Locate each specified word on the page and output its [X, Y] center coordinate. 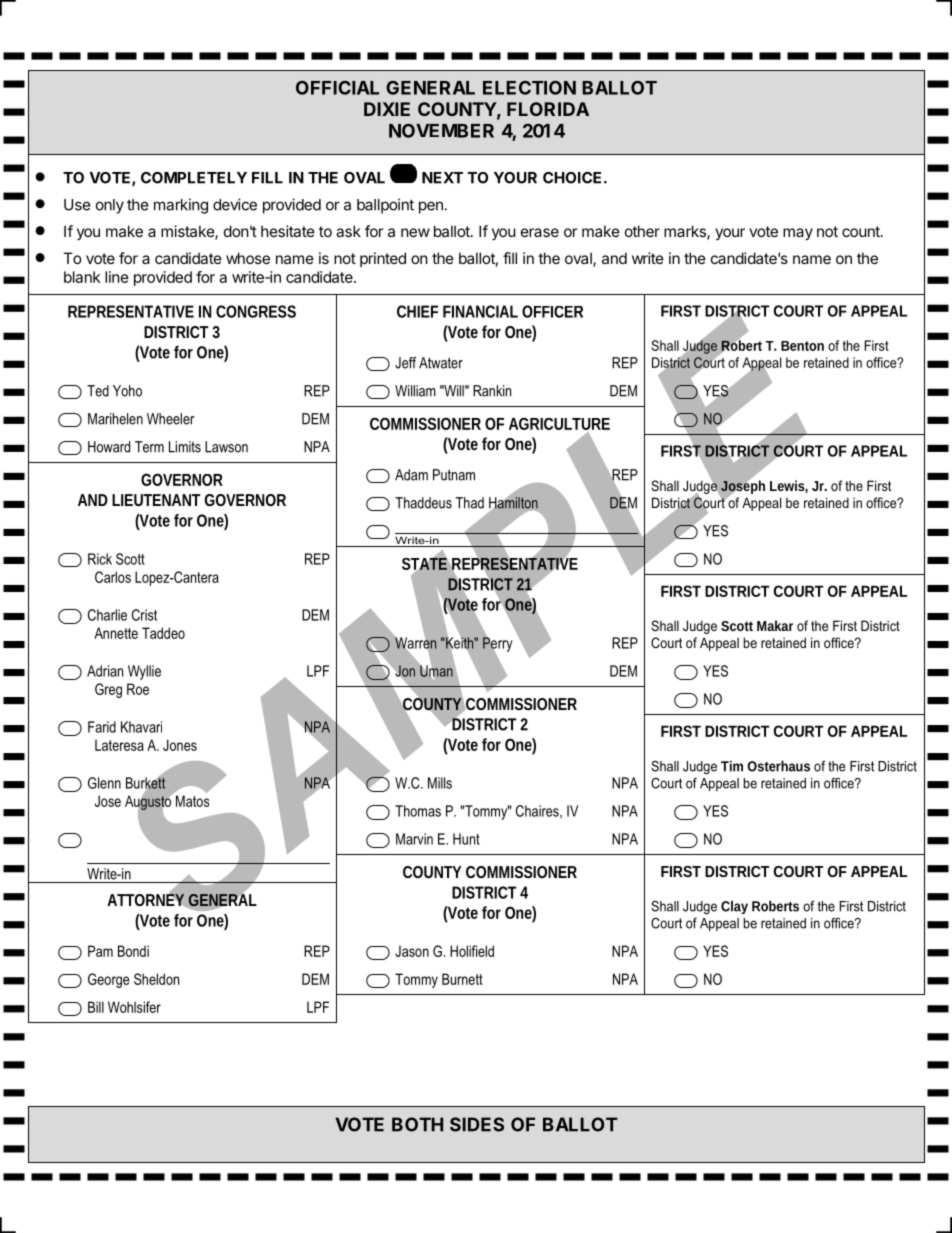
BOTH [417, 1124]
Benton [802, 346]
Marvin [414, 839]
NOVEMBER [441, 130]
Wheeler [171, 419]
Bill [96, 1007]
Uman [436, 671]
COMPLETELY [194, 178]
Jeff [405, 363]
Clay [734, 907]
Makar [775, 625]
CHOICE [574, 178]
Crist [144, 615]
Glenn [104, 783]
